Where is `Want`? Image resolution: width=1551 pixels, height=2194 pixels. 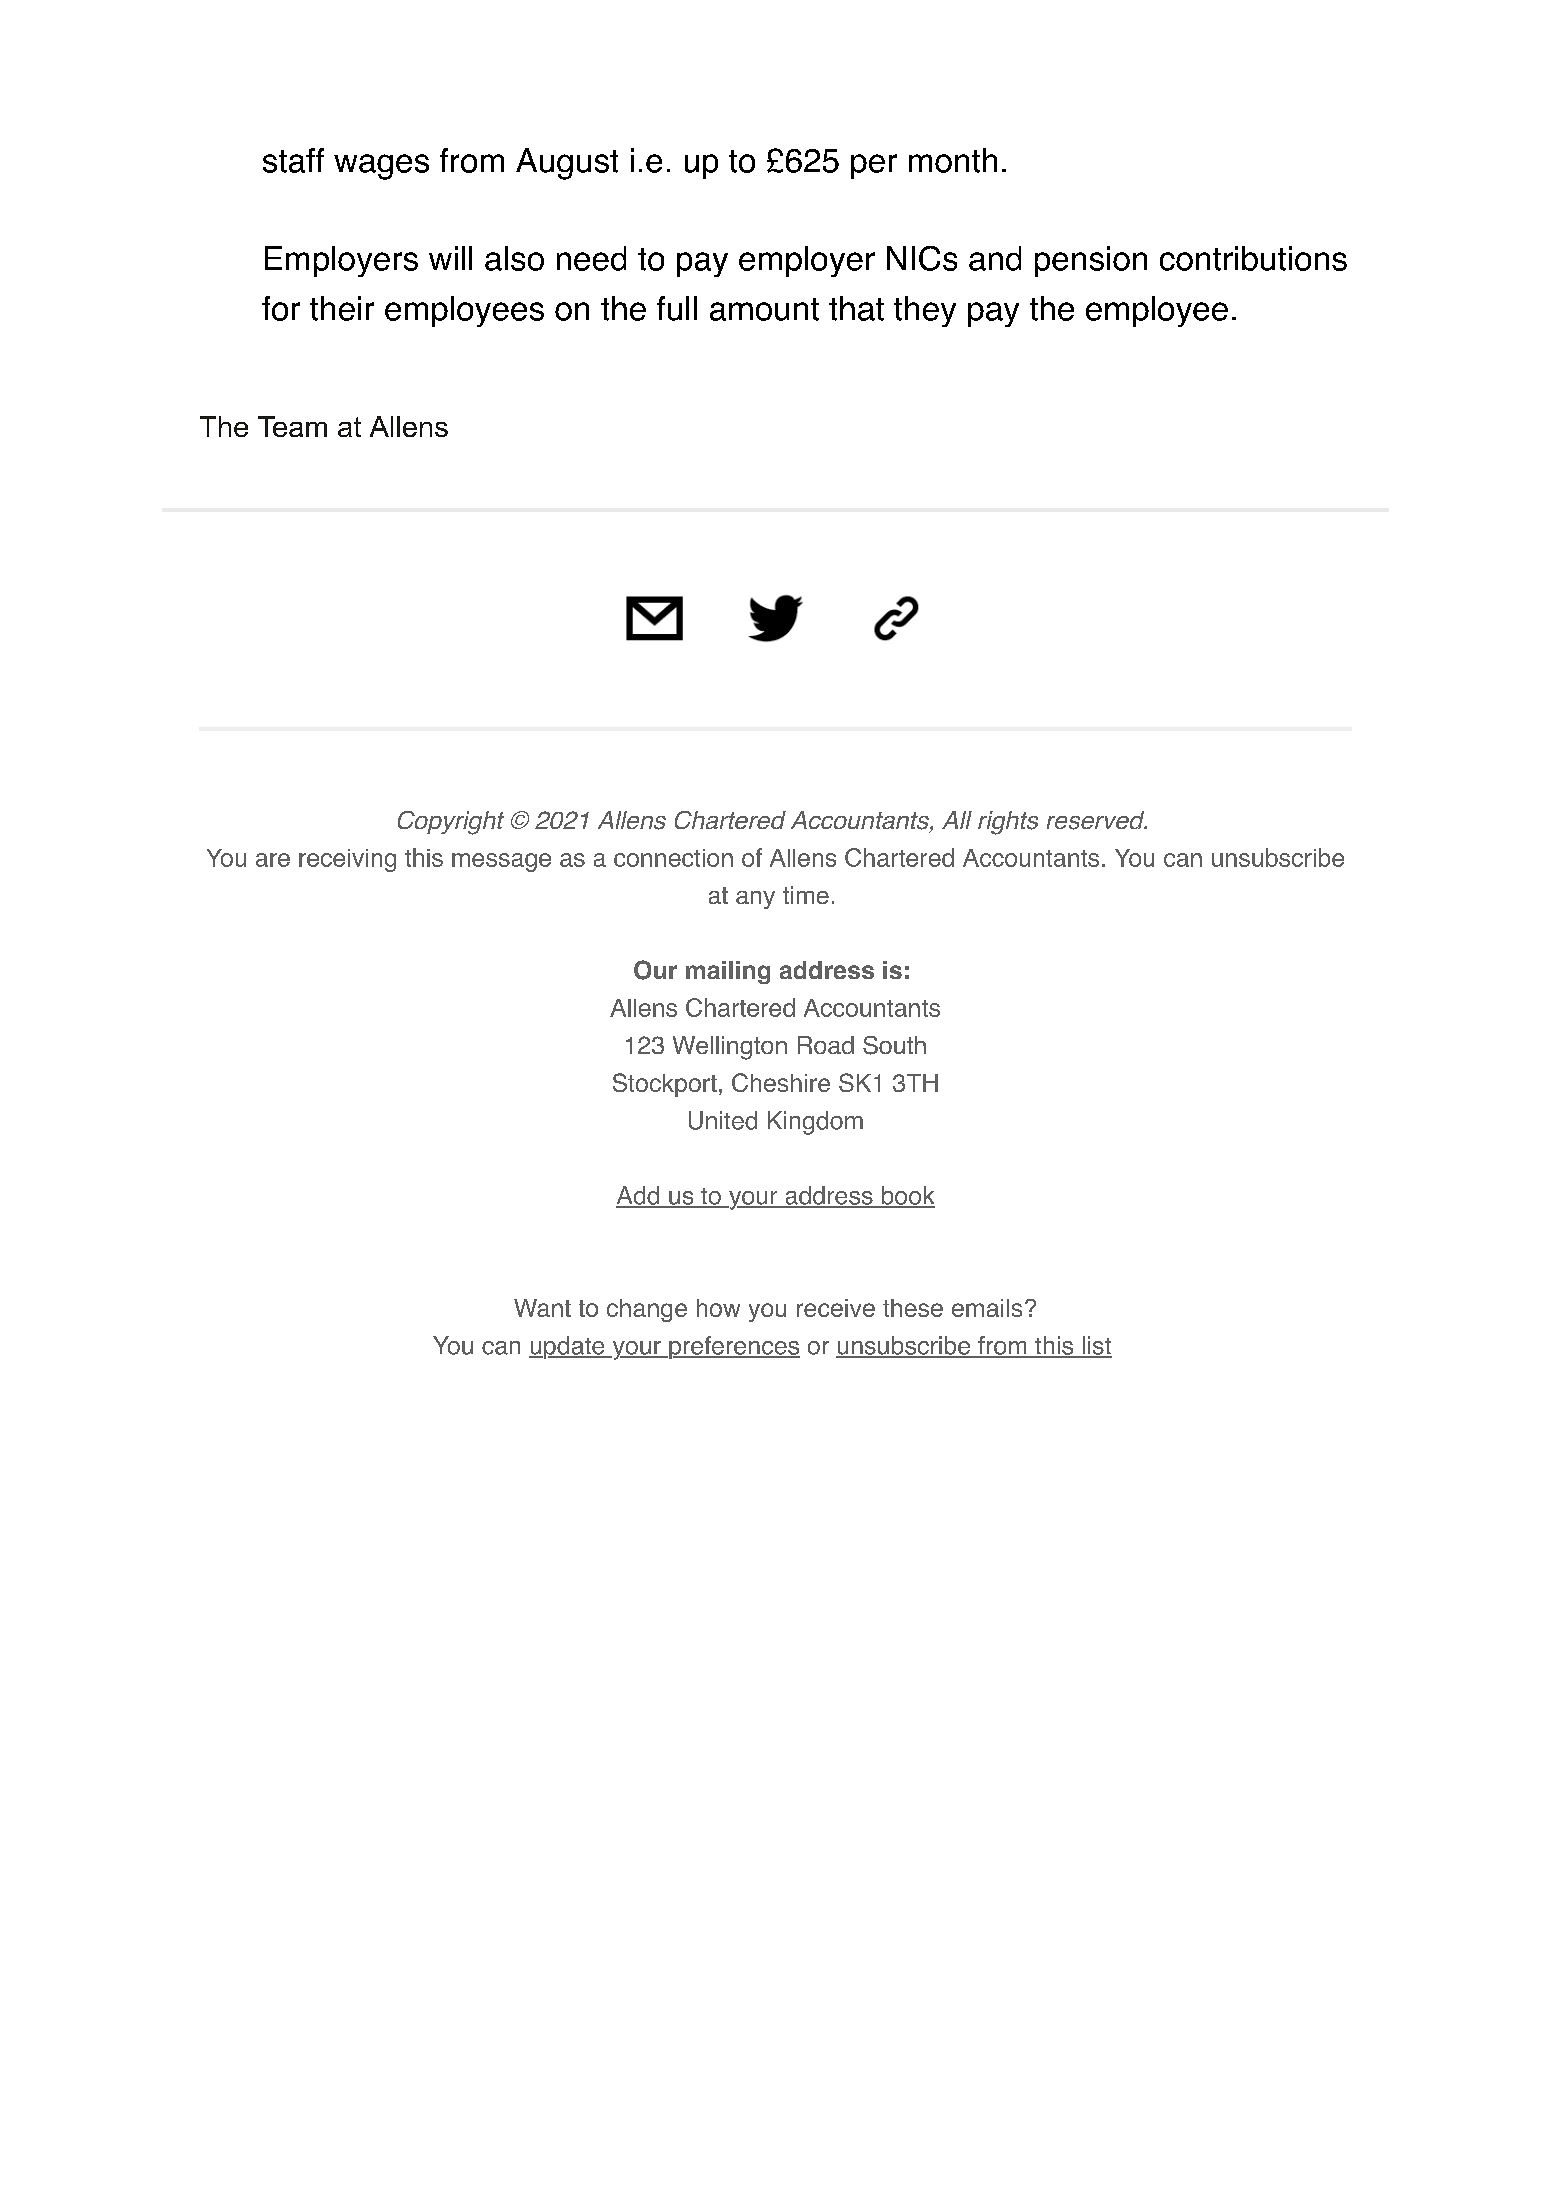
Want is located at coordinates (542, 1308).
